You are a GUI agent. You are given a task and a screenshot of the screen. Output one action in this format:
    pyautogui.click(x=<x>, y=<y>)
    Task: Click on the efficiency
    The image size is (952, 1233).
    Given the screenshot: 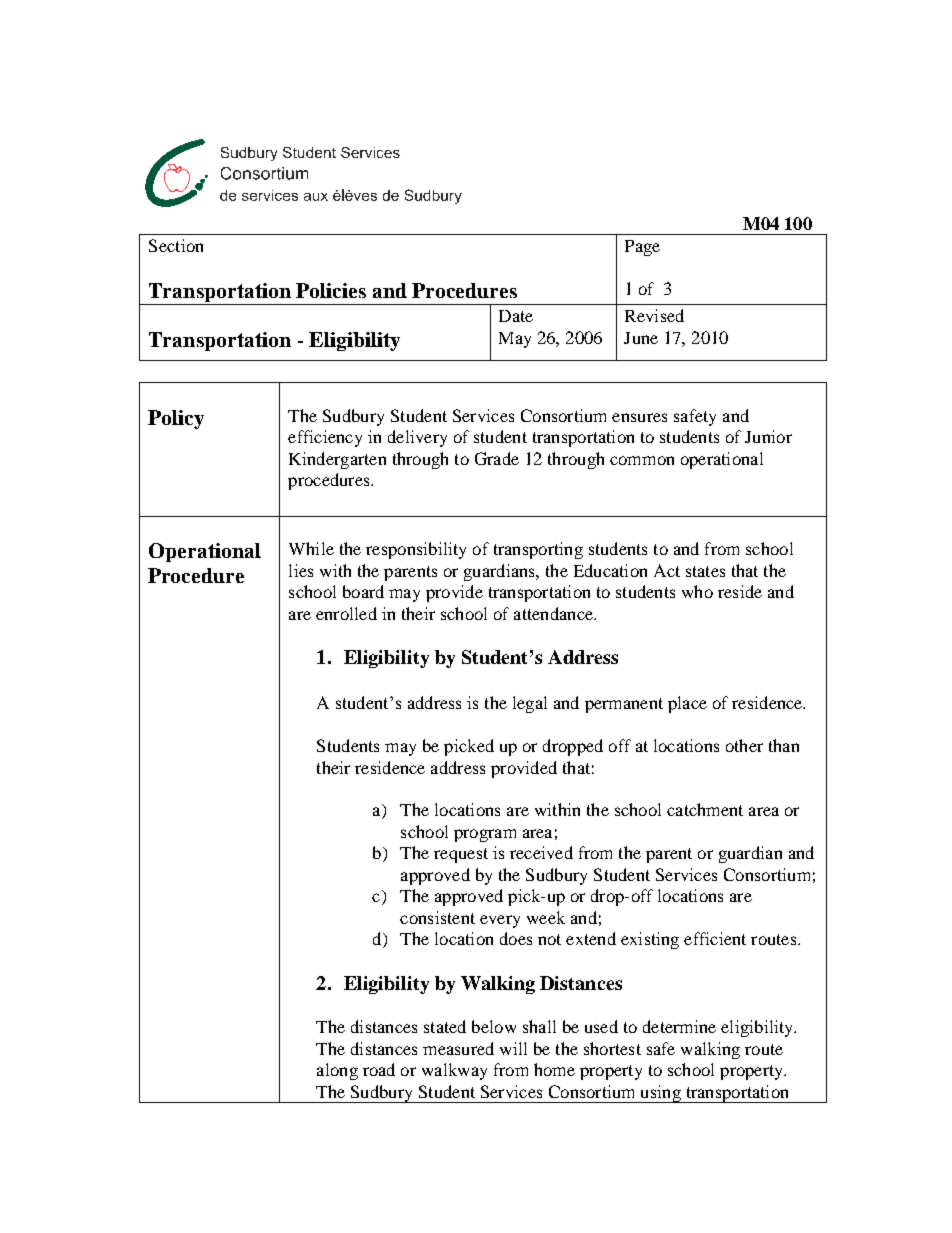 What is the action you would take?
    pyautogui.click(x=325, y=438)
